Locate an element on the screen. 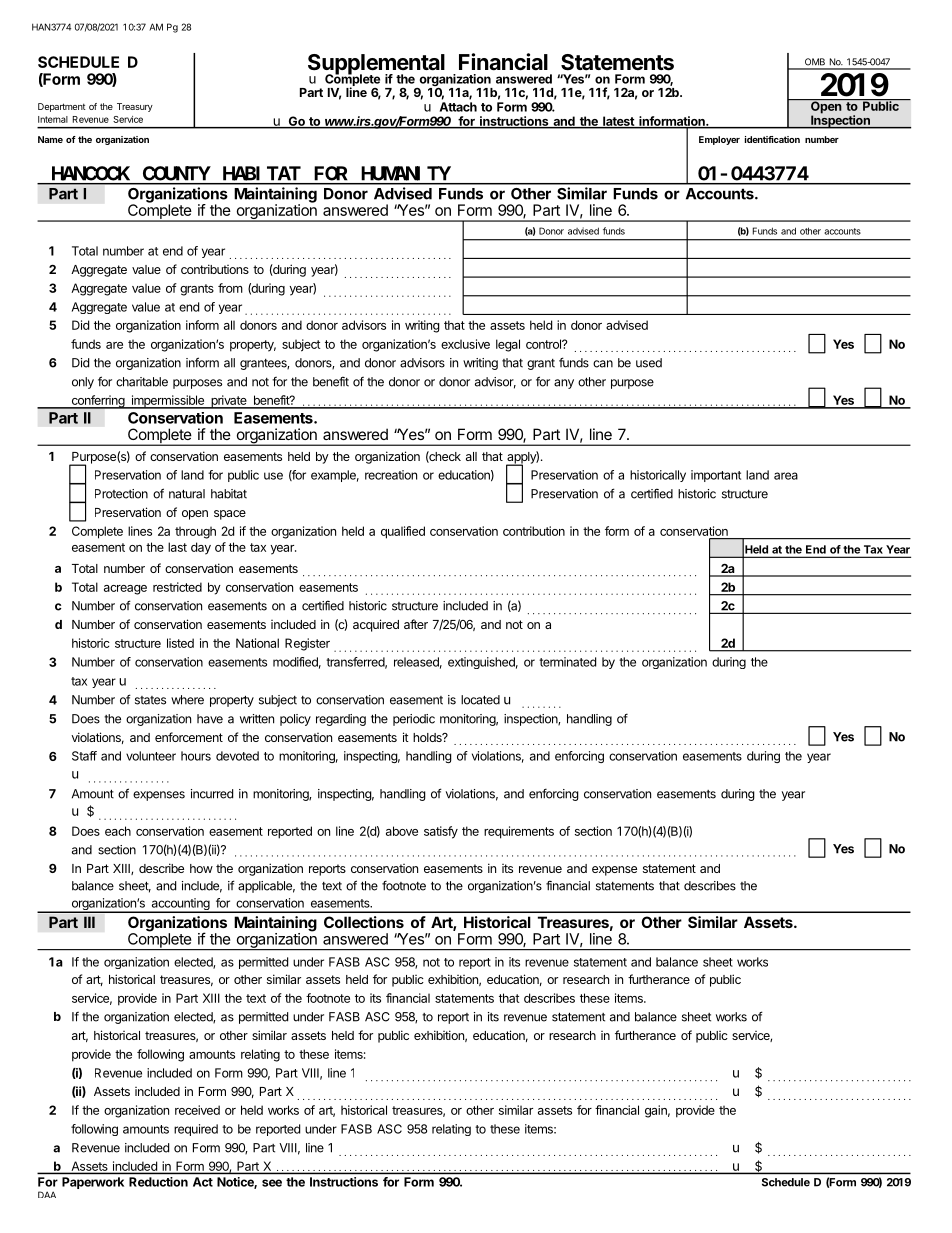 This screenshot has height=1233, width=952. Collections is located at coordinates (364, 922).
